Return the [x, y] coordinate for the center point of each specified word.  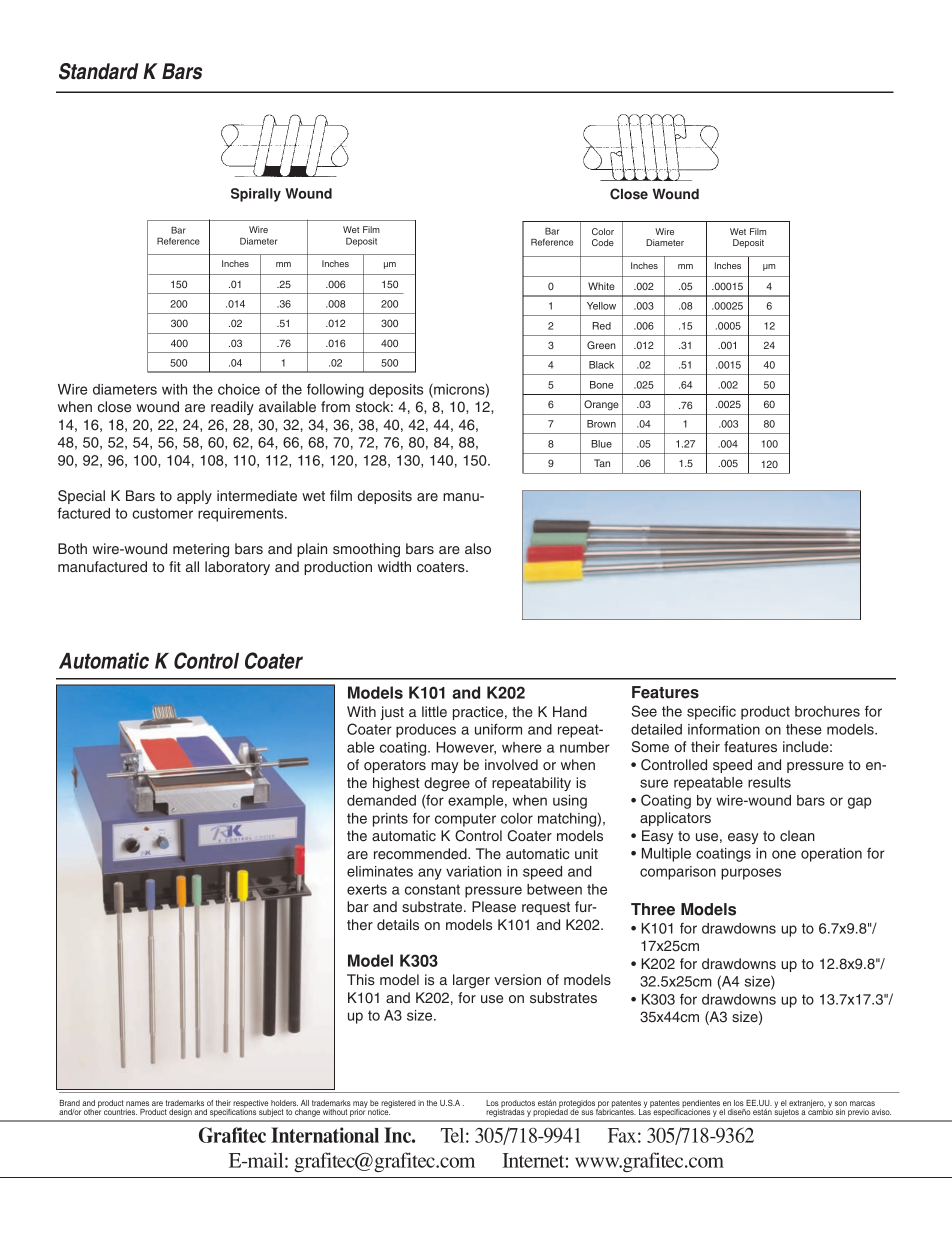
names [137, 1103]
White [601, 286]
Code [603, 242]
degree [447, 784]
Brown [601, 424]
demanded [381, 800]
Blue [601, 444]
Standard [98, 71]
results [769, 782]
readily [232, 408]
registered [398, 1105]
